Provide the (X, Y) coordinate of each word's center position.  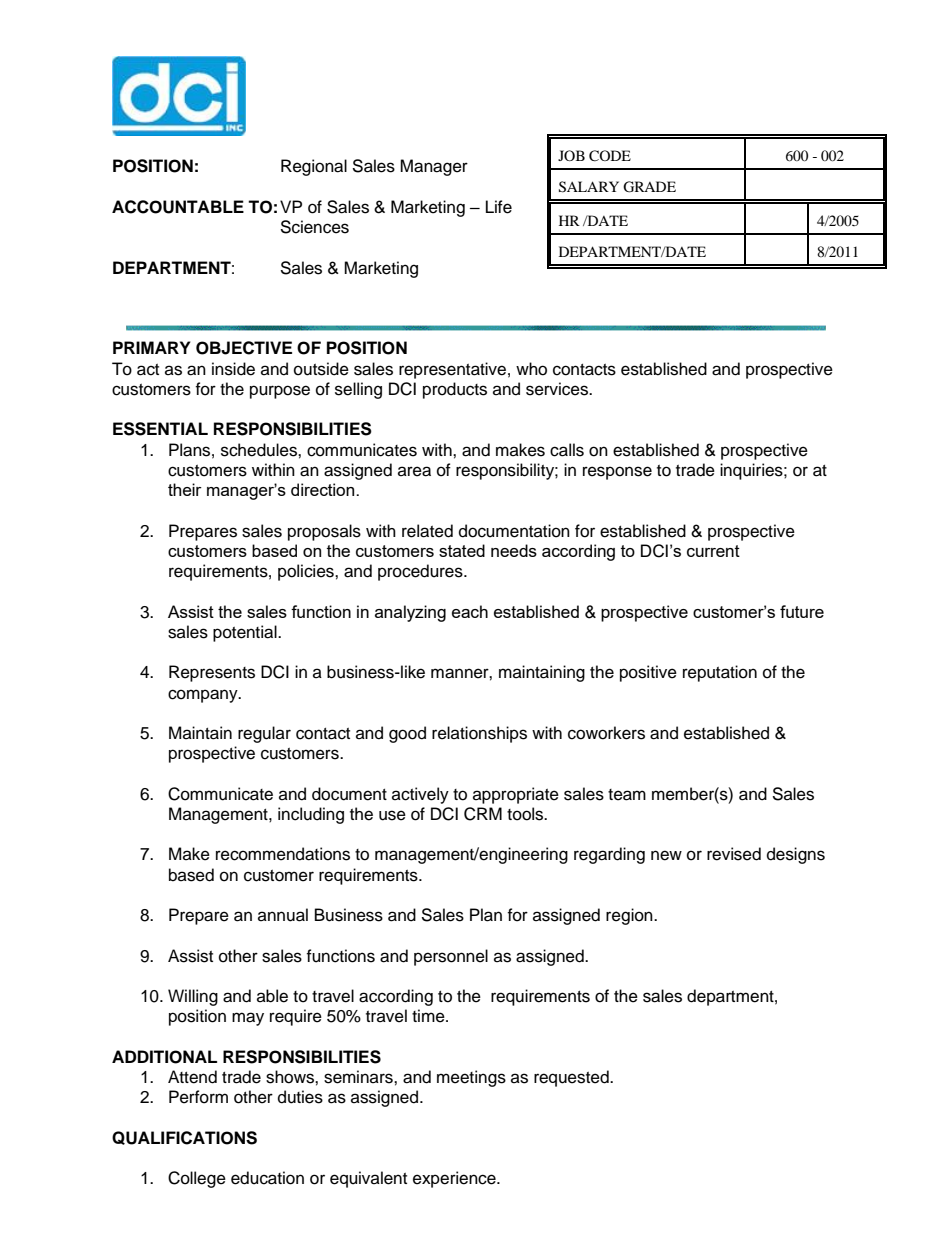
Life (499, 207)
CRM (483, 814)
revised (734, 854)
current (713, 551)
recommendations (283, 854)
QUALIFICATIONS (184, 1138)
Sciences (314, 227)
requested (572, 1078)
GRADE (649, 187)
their (185, 489)
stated (462, 550)
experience (455, 1179)
